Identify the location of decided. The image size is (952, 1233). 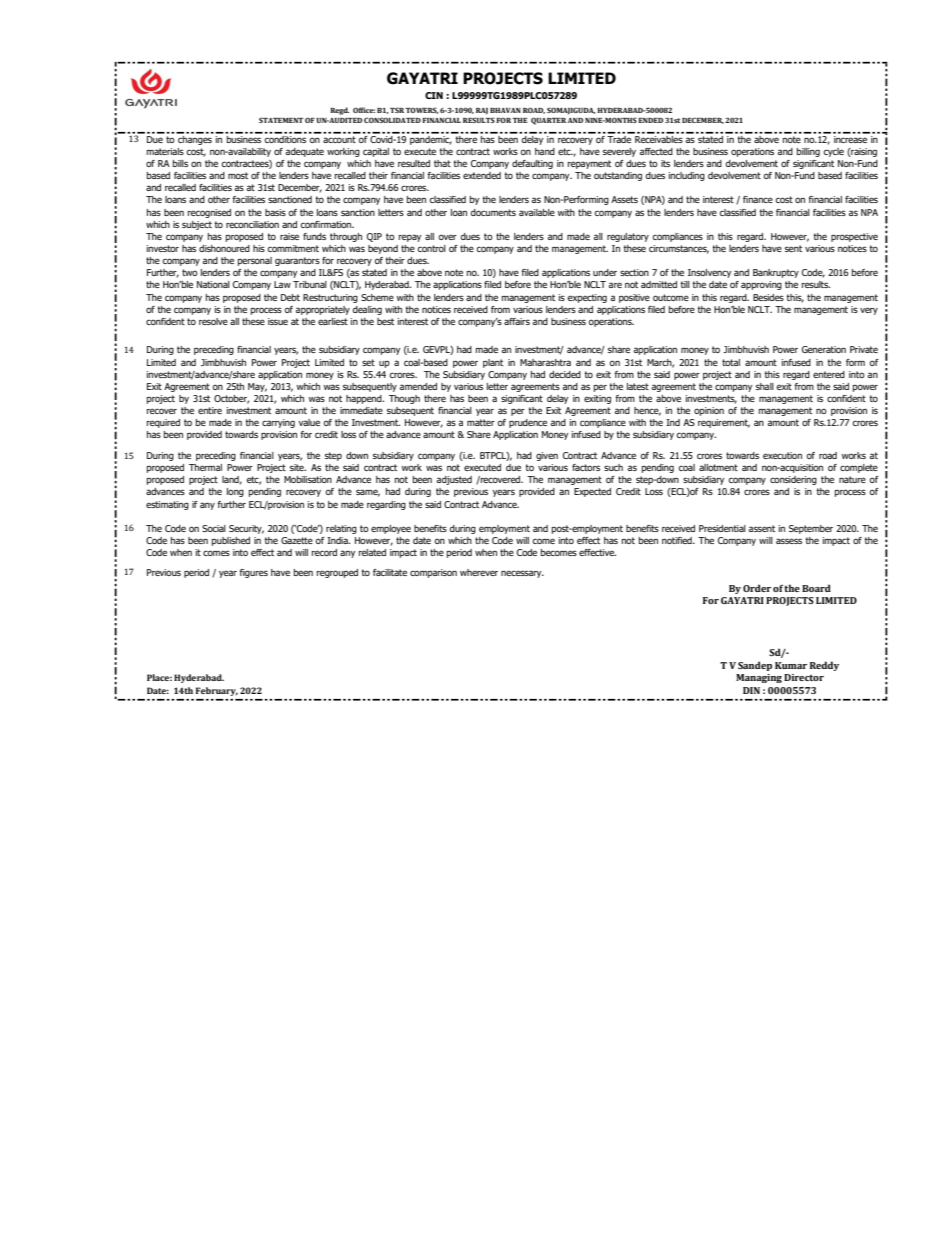
(565, 374).
